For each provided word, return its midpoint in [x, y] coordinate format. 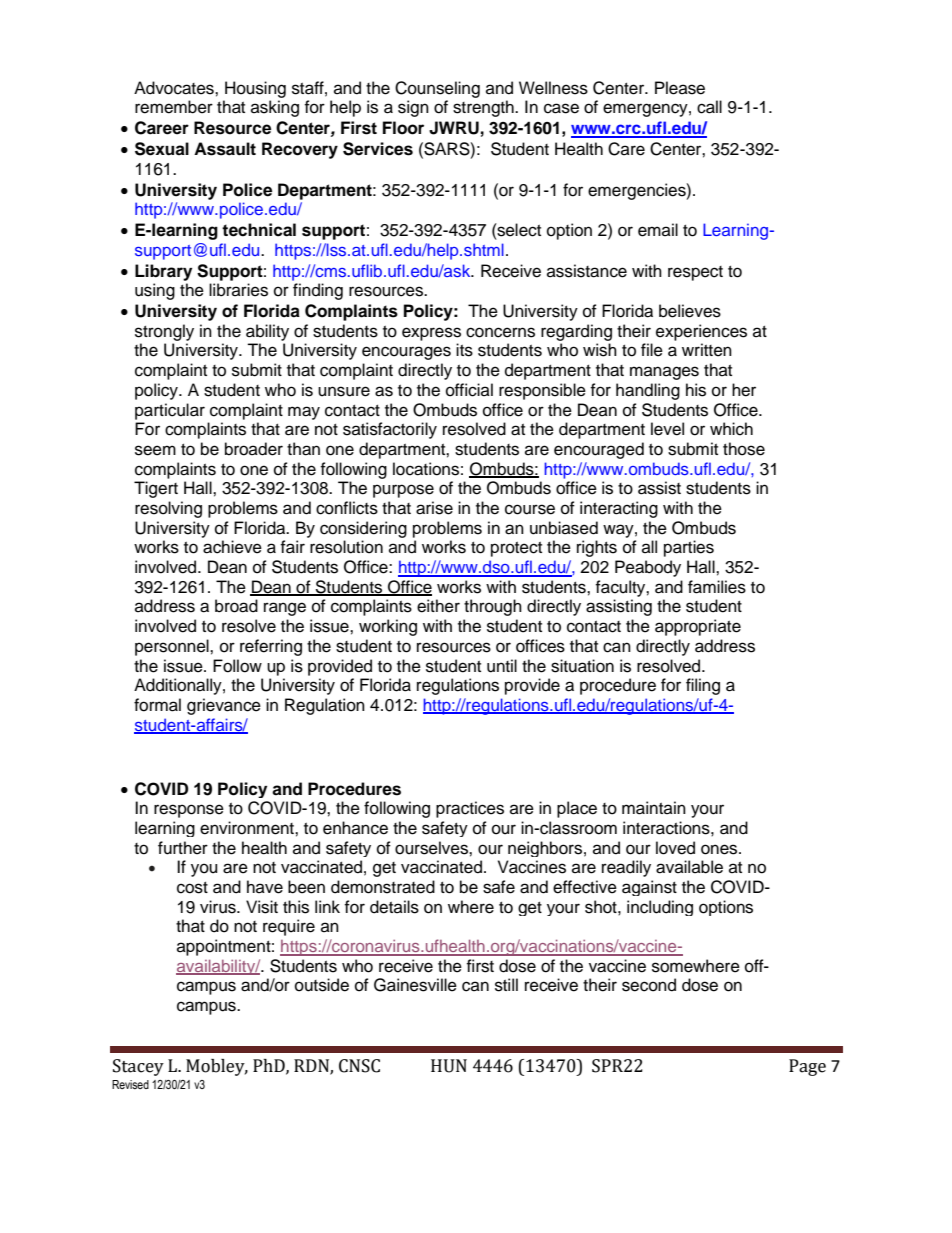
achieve [232, 547]
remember [174, 107]
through [493, 607]
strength [484, 108]
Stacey [138, 1067]
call [709, 107]
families [717, 587]
